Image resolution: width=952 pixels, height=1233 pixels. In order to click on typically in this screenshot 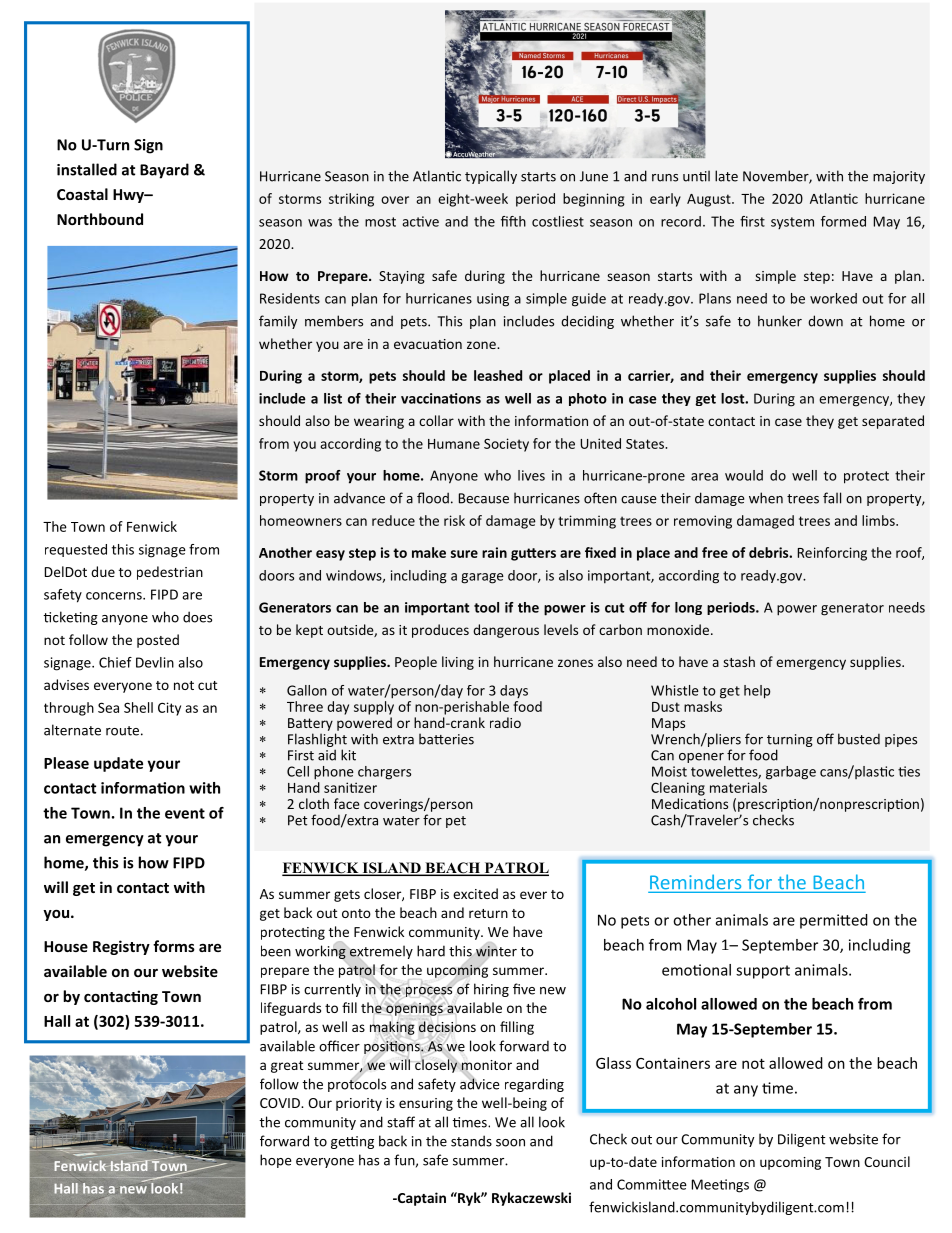, I will do `click(491, 177)`.
